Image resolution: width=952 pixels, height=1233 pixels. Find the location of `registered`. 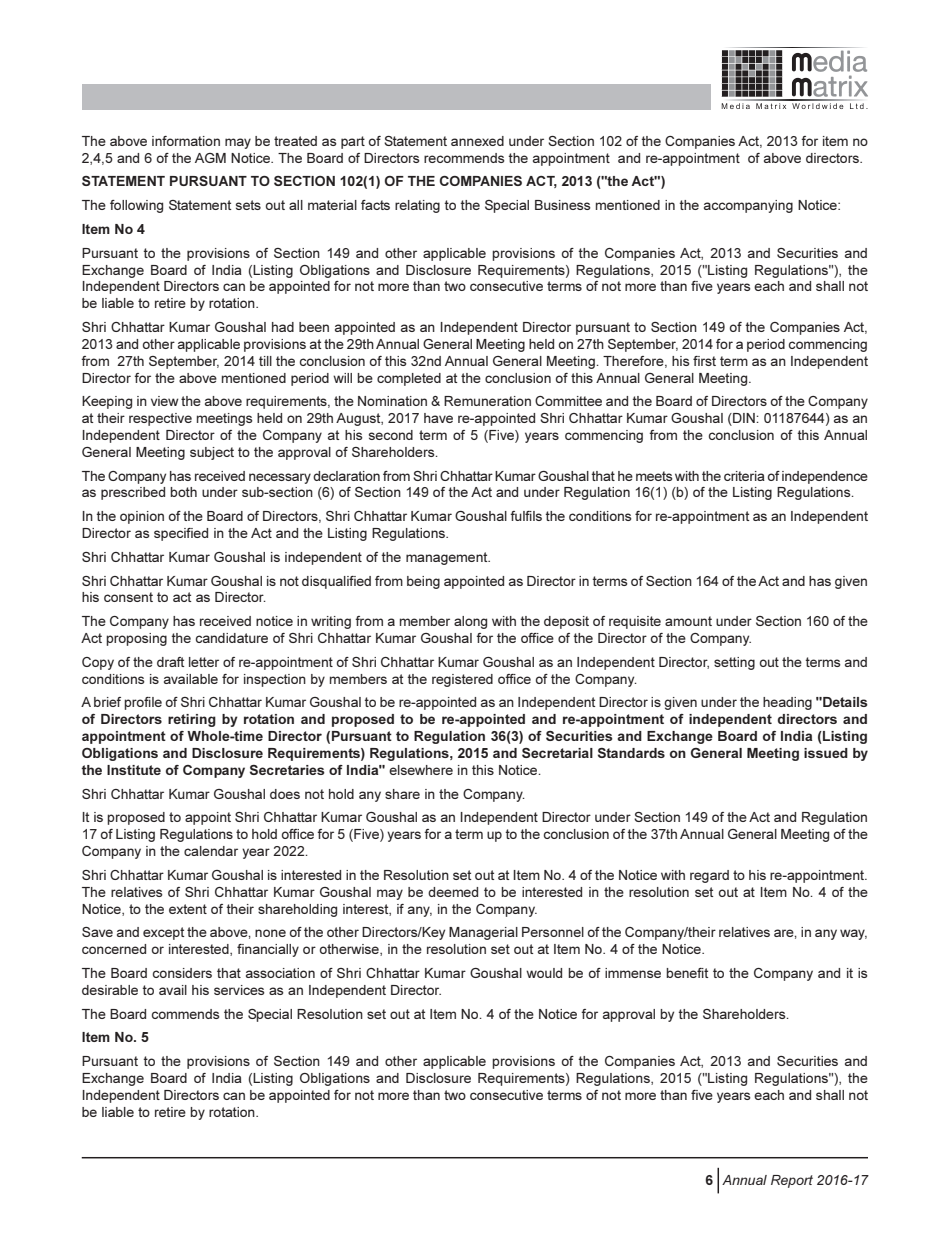

registered is located at coordinates (462, 680).
